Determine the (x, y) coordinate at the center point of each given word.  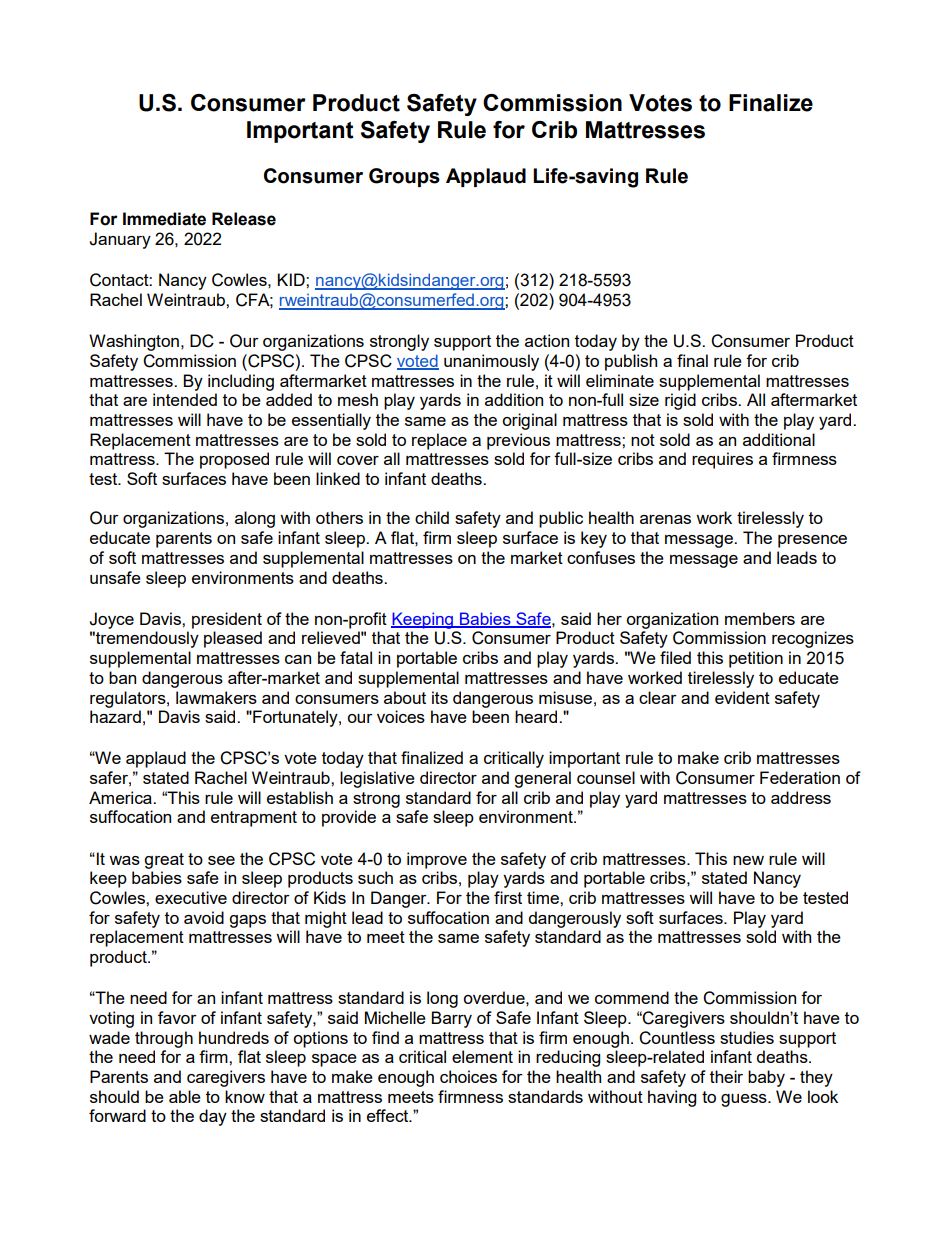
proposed (234, 460)
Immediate (164, 219)
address (801, 797)
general (542, 779)
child (432, 517)
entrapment (254, 819)
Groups (404, 177)
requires (722, 460)
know (245, 1096)
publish (631, 362)
